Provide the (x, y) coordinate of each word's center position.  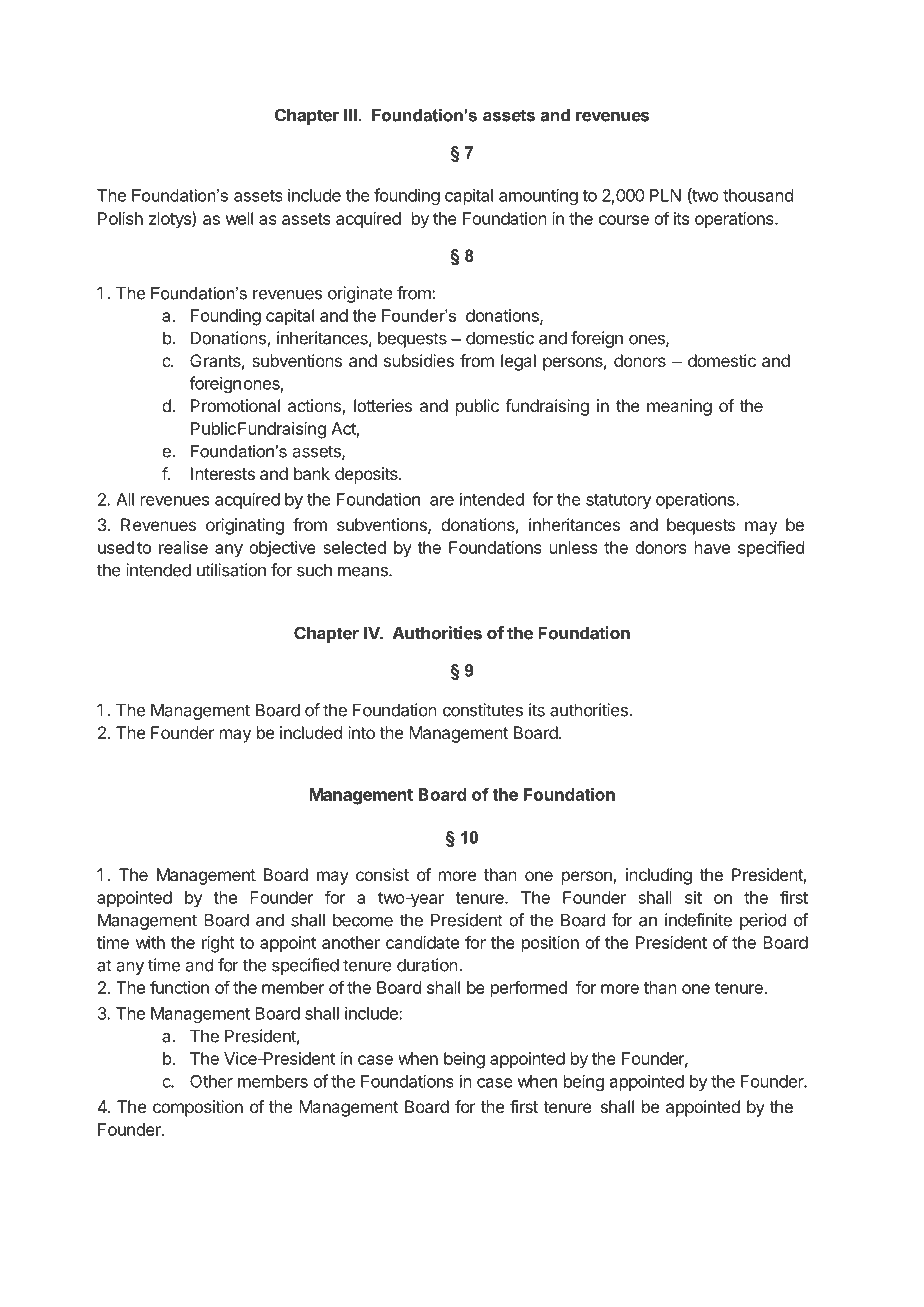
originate (360, 294)
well (239, 218)
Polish (120, 218)
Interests (223, 473)
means (364, 571)
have (712, 547)
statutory (619, 501)
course (624, 220)
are (442, 501)
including (659, 876)
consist (382, 874)
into (361, 732)
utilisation (231, 570)
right (218, 944)
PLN (665, 195)
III (350, 115)
